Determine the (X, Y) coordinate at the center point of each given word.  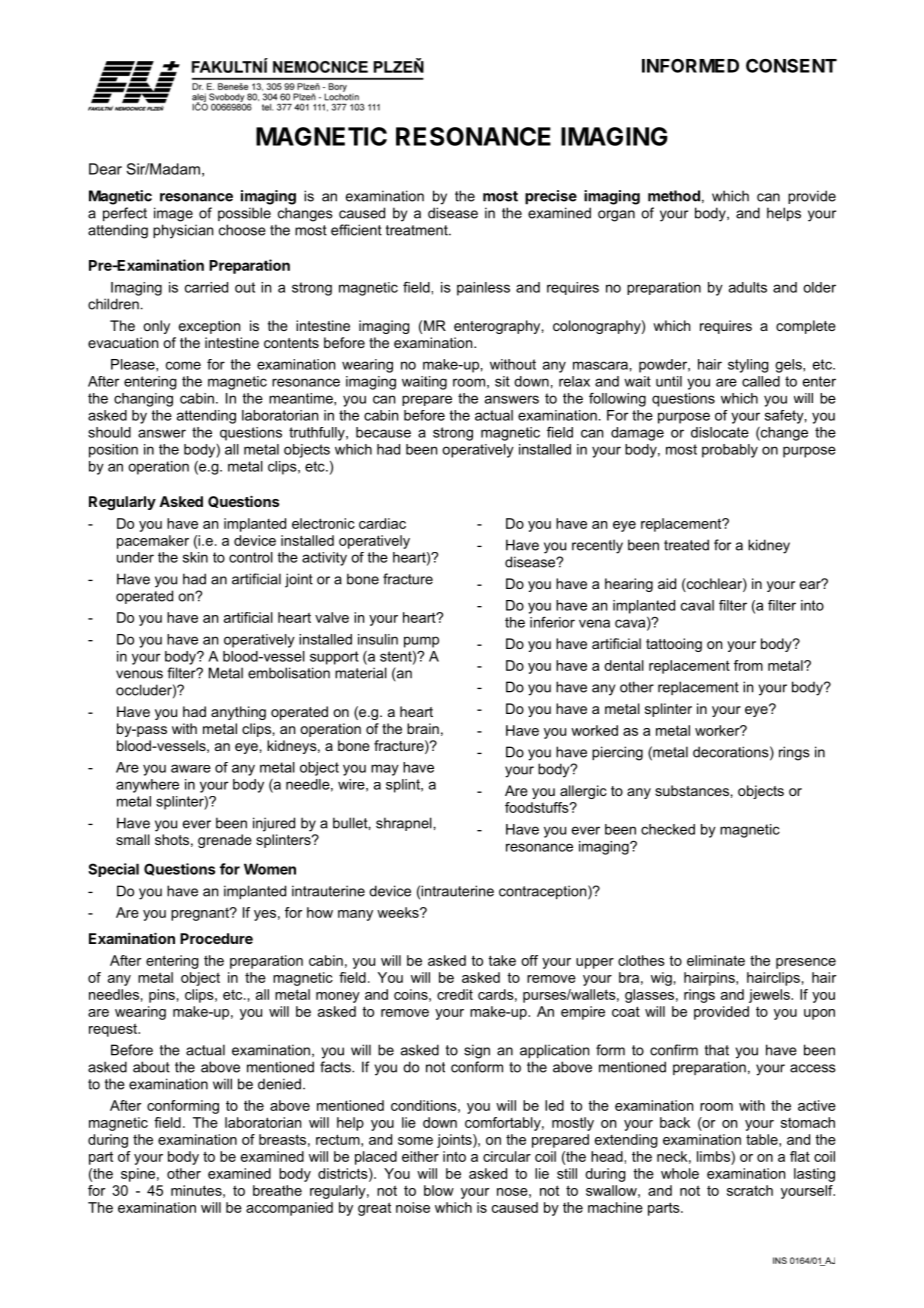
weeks (399, 912)
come (183, 365)
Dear (105, 169)
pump (421, 642)
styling (748, 366)
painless (483, 289)
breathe (277, 1190)
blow (439, 1190)
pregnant (201, 914)
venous (139, 674)
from (748, 665)
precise (551, 197)
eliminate (716, 960)
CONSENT (791, 65)
